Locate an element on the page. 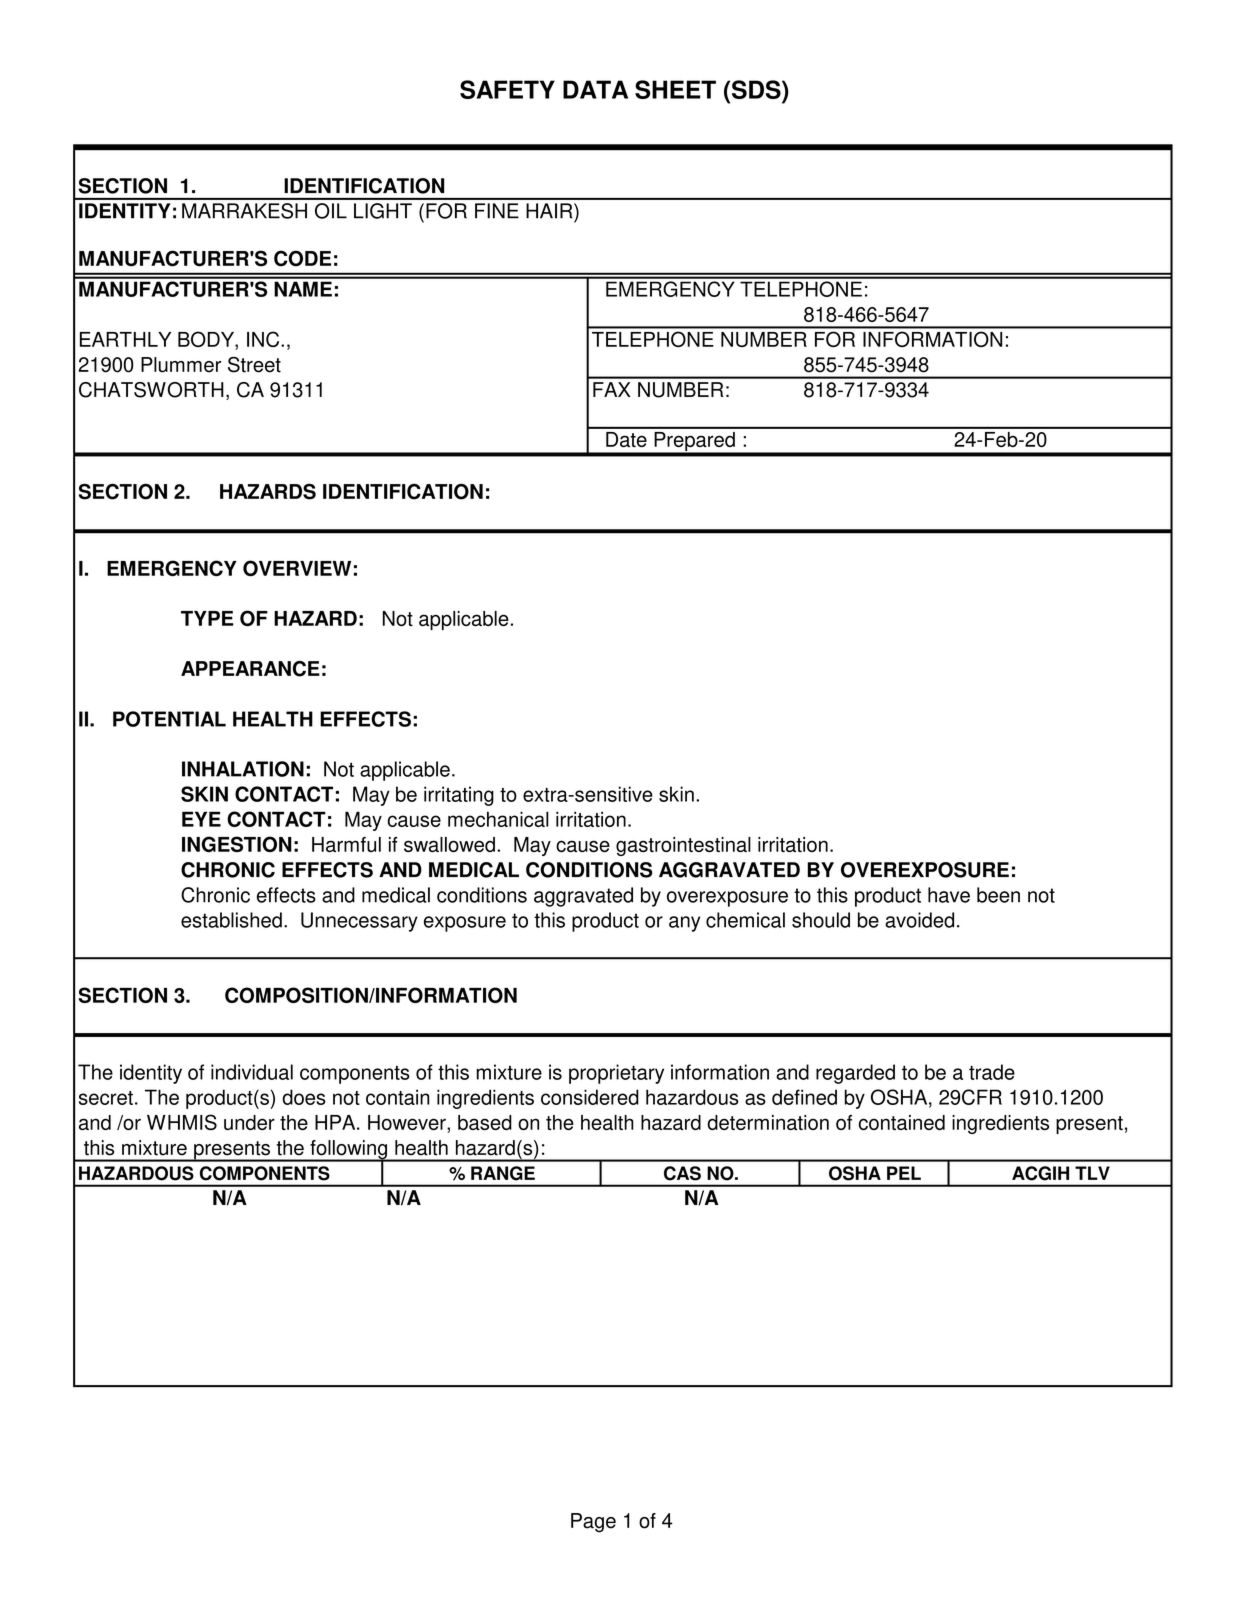  CAS is located at coordinates (682, 1173).
